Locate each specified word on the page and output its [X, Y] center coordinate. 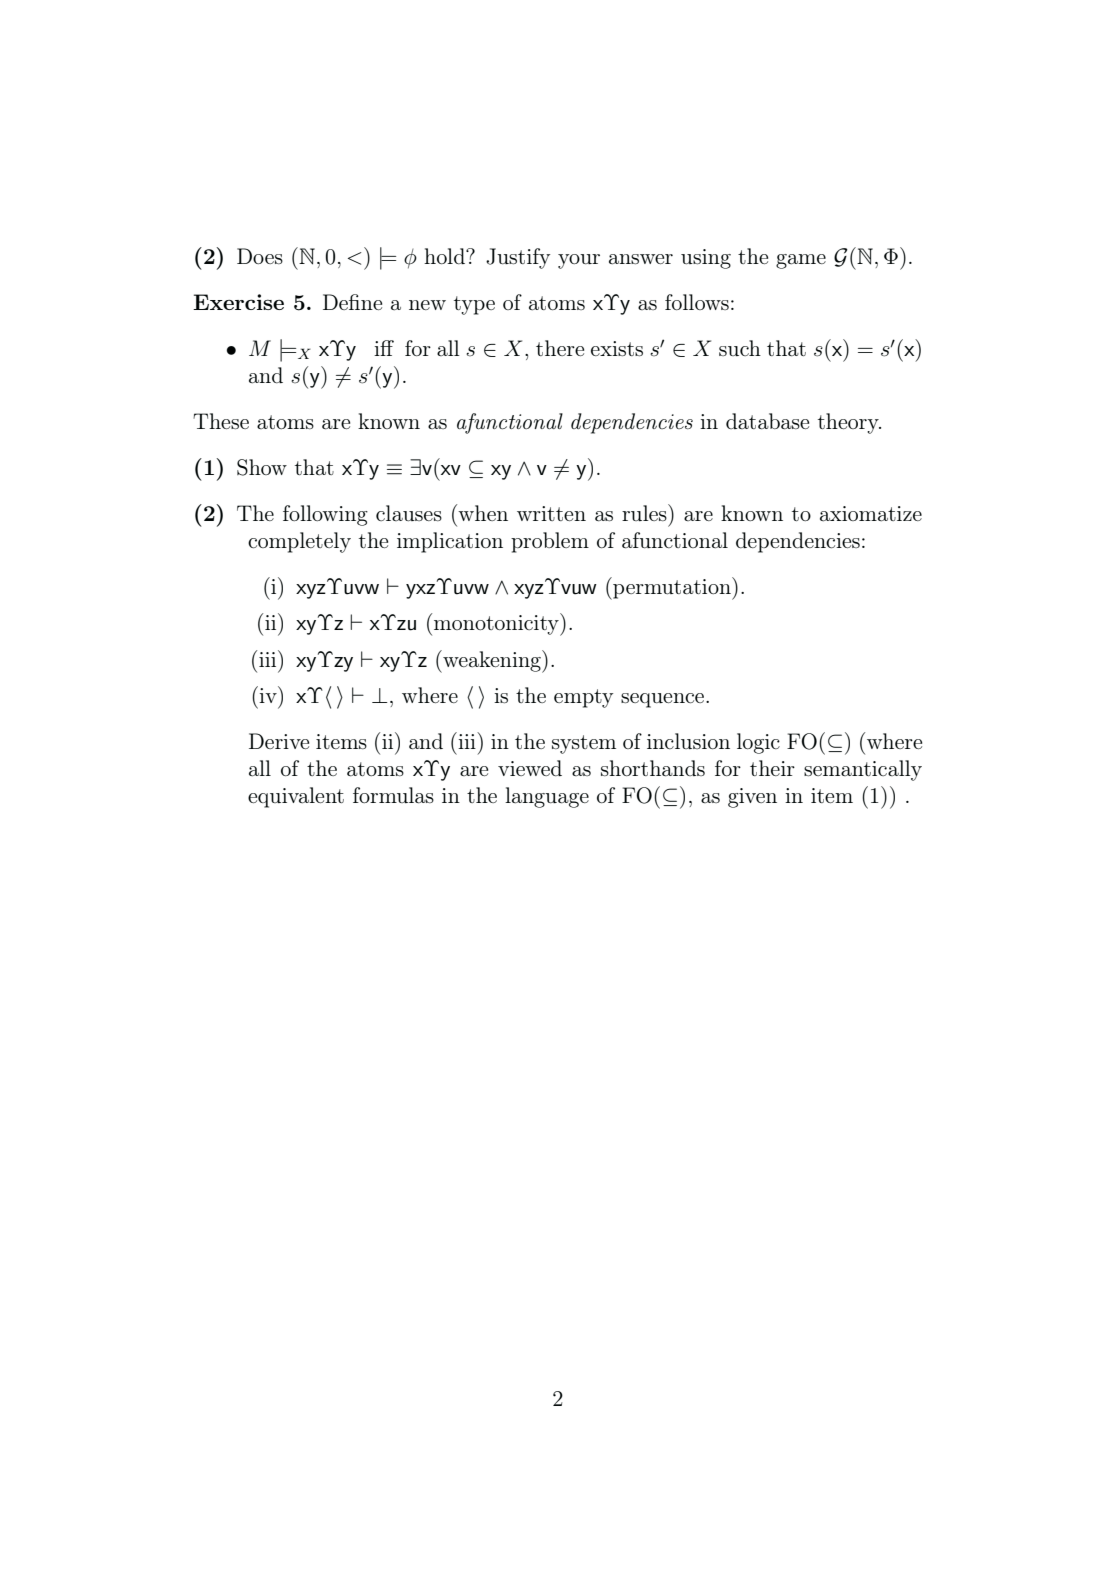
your [579, 261]
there [560, 348]
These [221, 421]
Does [260, 256]
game [801, 261]
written [551, 513]
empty [583, 698]
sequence [664, 700]
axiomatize [871, 514]
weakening [492, 661]
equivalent [296, 797]
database [767, 421]
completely [299, 542]
